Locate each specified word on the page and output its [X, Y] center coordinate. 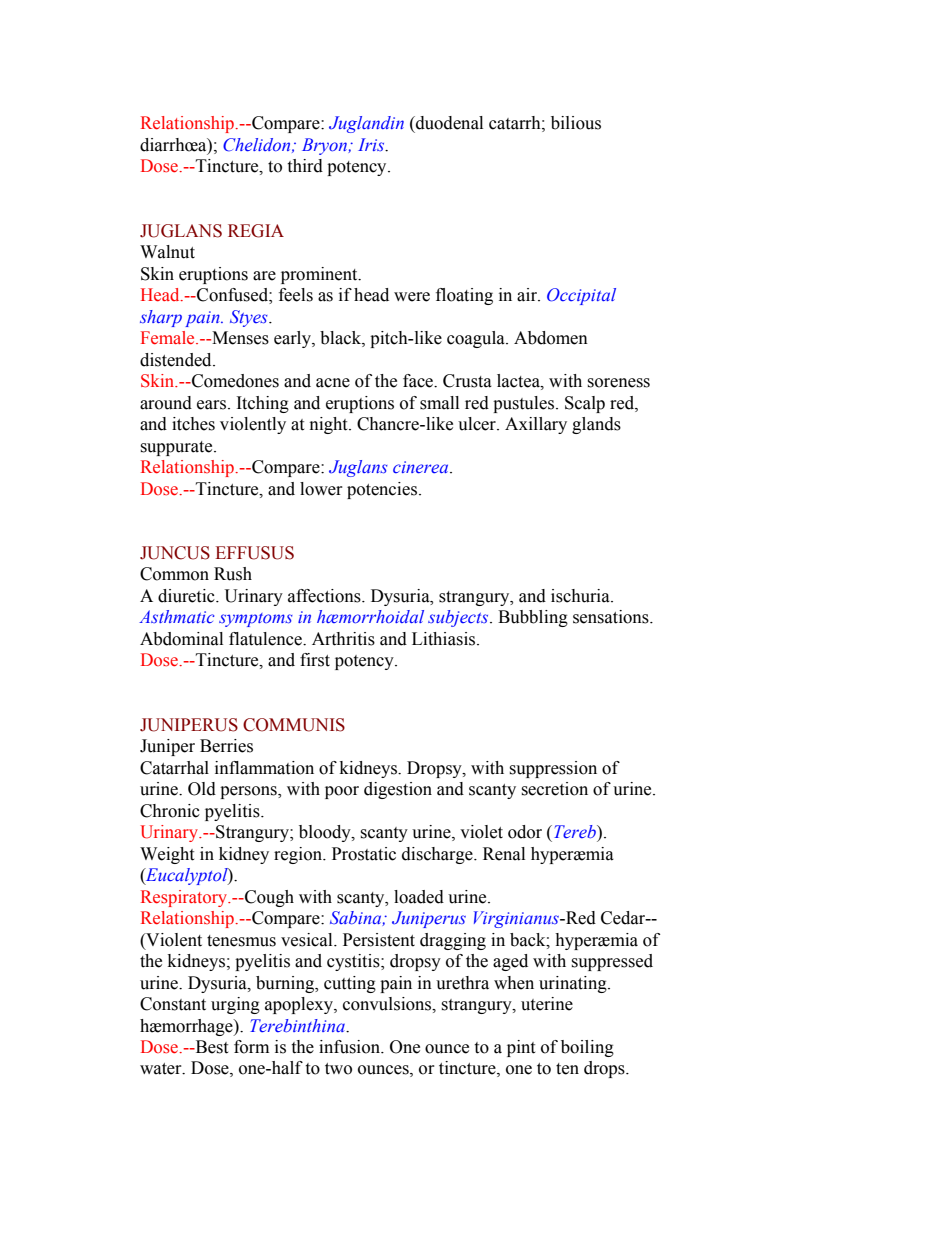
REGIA [256, 231]
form [251, 1047]
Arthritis [343, 639]
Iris [372, 145]
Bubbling [533, 618]
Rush [233, 574]
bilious [576, 123]
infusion [351, 1047]
